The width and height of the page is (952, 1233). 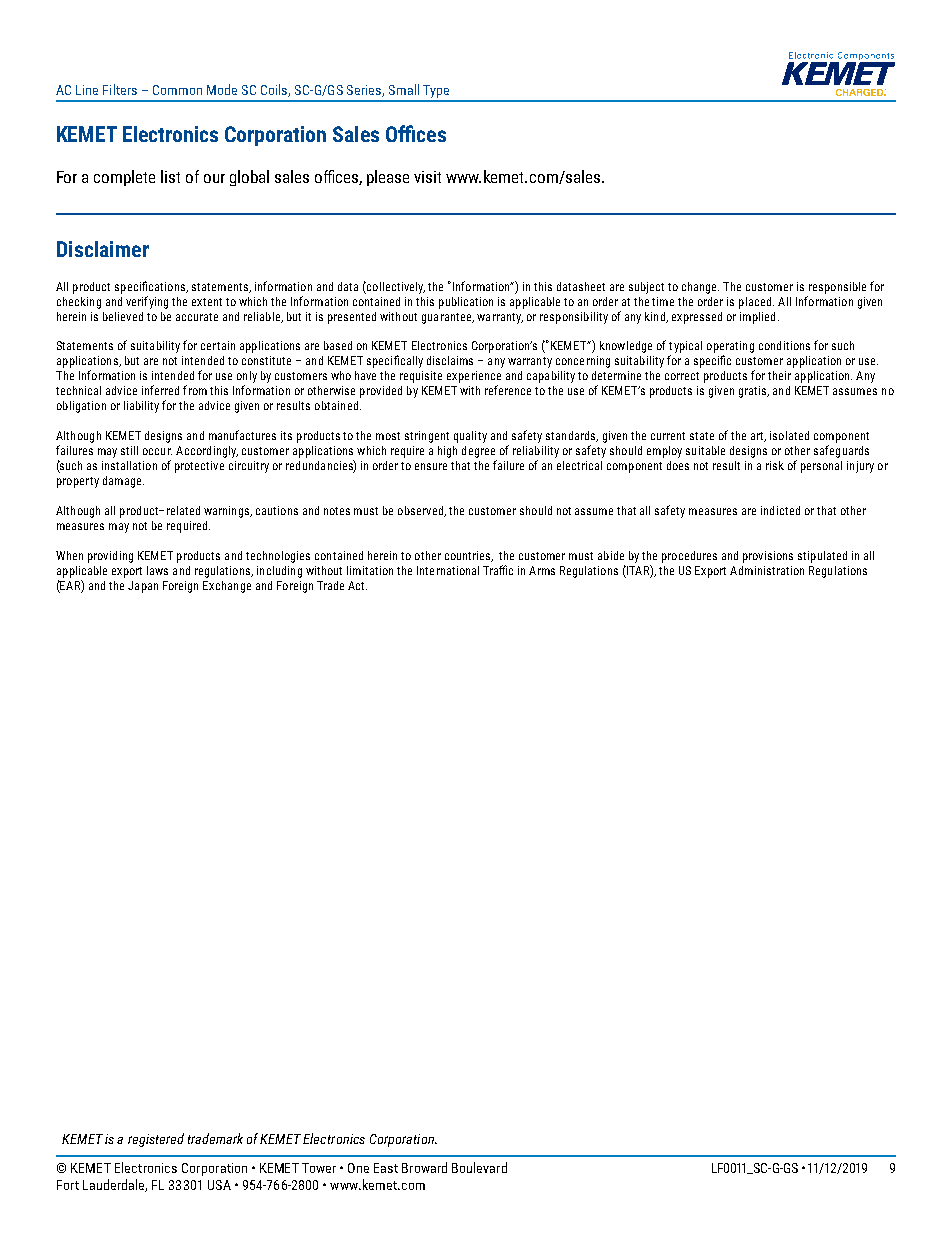 What do you see at coordinates (156, 1140) in the page?
I see `registered` at bounding box center [156, 1140].
